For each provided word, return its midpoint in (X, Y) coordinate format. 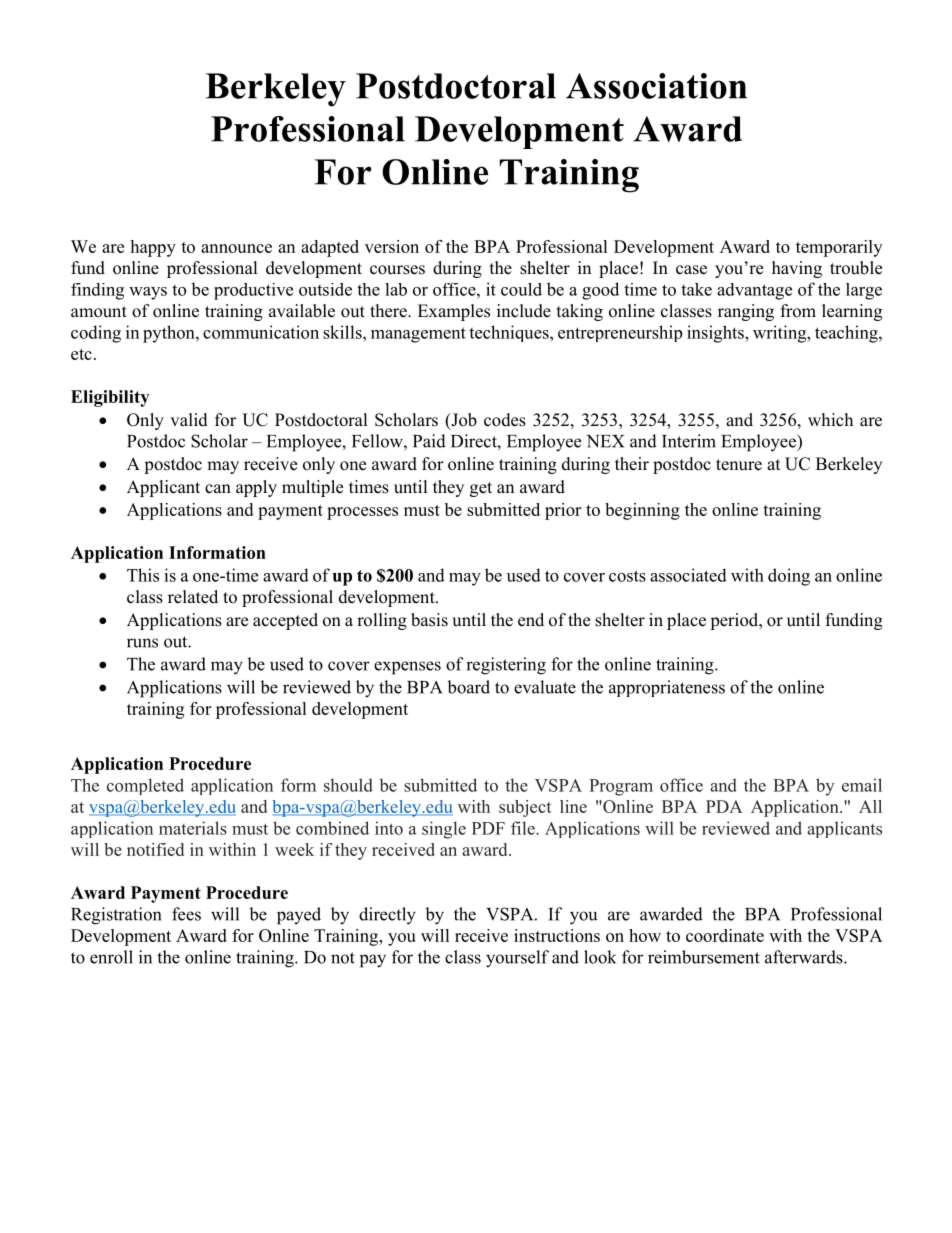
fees (186, 914)
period (735, 621)
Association (656, 86)
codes (505, 420)
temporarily (839, 248)
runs (142, 643)
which (830, 420)
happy (153, 248)
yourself (517, 959)
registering (506, 666)
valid (189, 420)
